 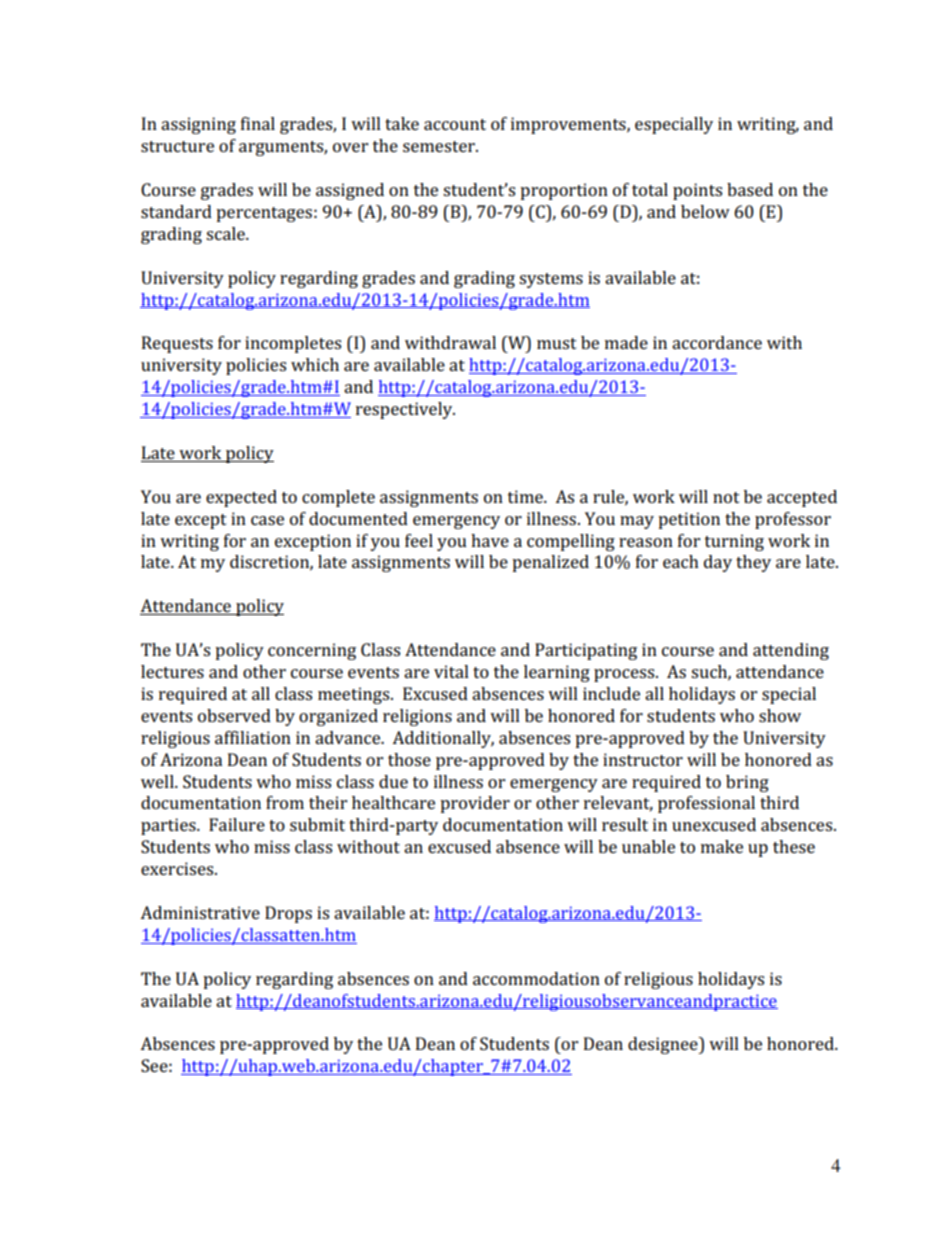 I want to click on Administrative, so click(x=200, y=912).
